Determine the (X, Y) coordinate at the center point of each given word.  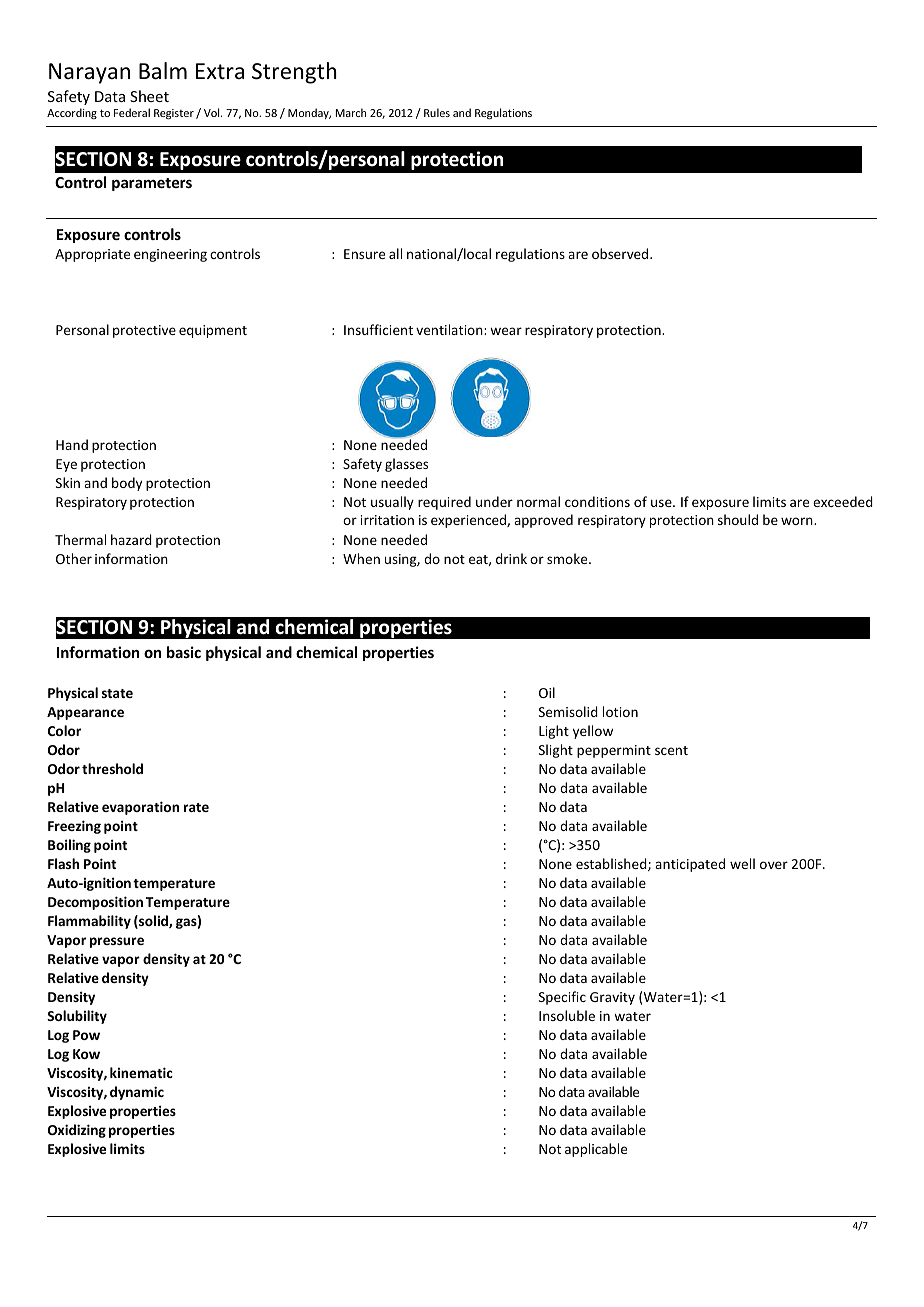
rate (196, 807)
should (738, 519)
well (742, 863)
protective (144, 331)
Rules (437, 112)
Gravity (612, 998)
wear (506, 331)
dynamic (137, 1093)
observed (621, 253)
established (612, 864)
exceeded (843, 501)
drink (511, 558)
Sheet (149, 96)
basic (184, 652)
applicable (596, 1150)
